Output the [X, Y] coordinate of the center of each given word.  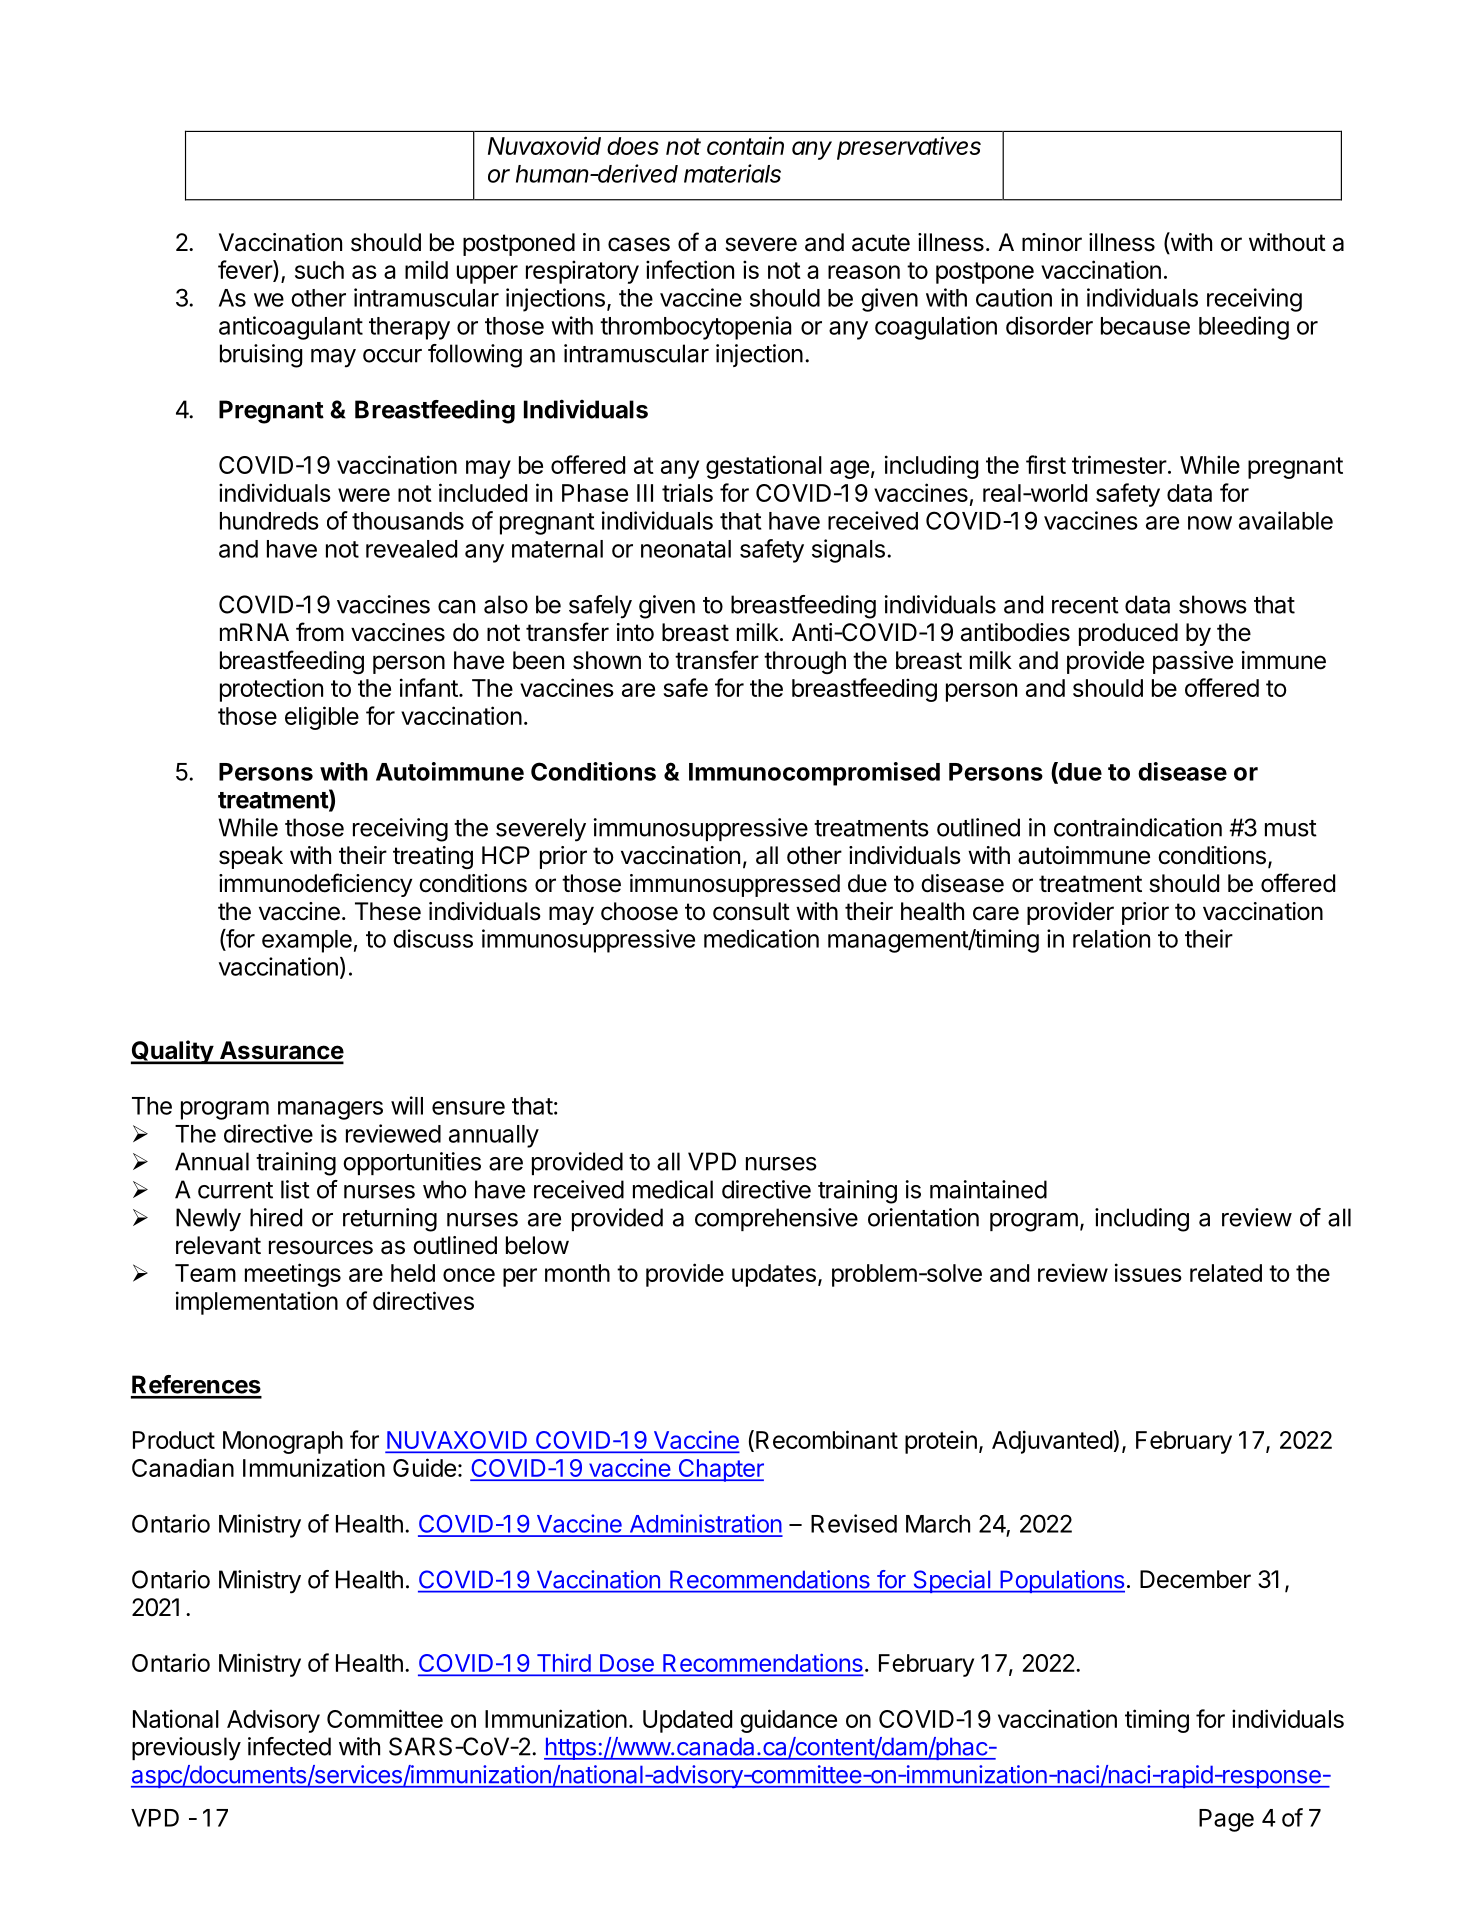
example [307, 941]
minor [1052, 242]
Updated [687, 1721]
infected [289, 1746]
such [319, 270]
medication [761, 938]
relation [1111, 938]
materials [732, 173]
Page [1226, 1820]
